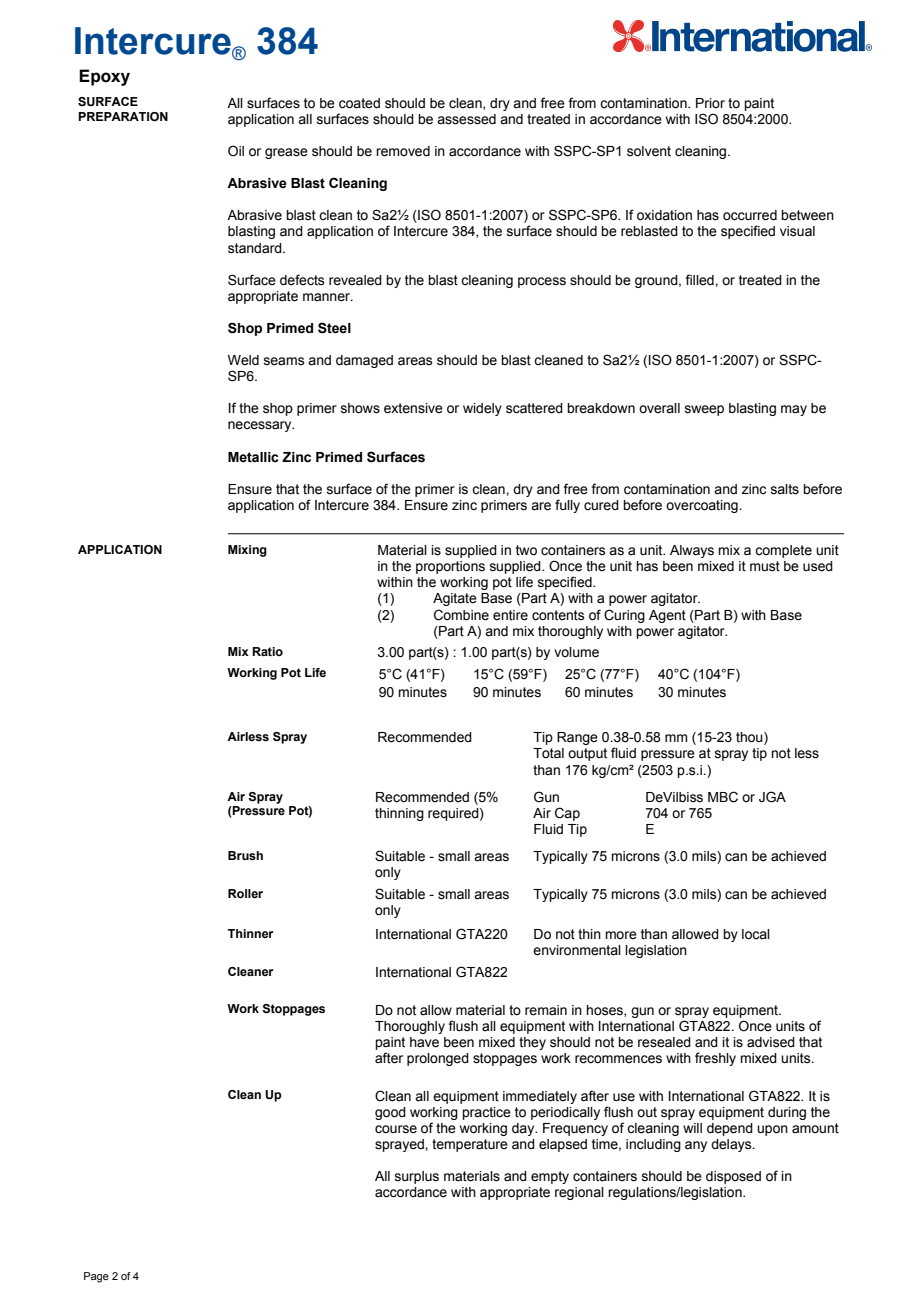 The image size is (924, 1307). Describe the element at coordinates (466, 119) in the screenshot. I see `assessed` at that location.
